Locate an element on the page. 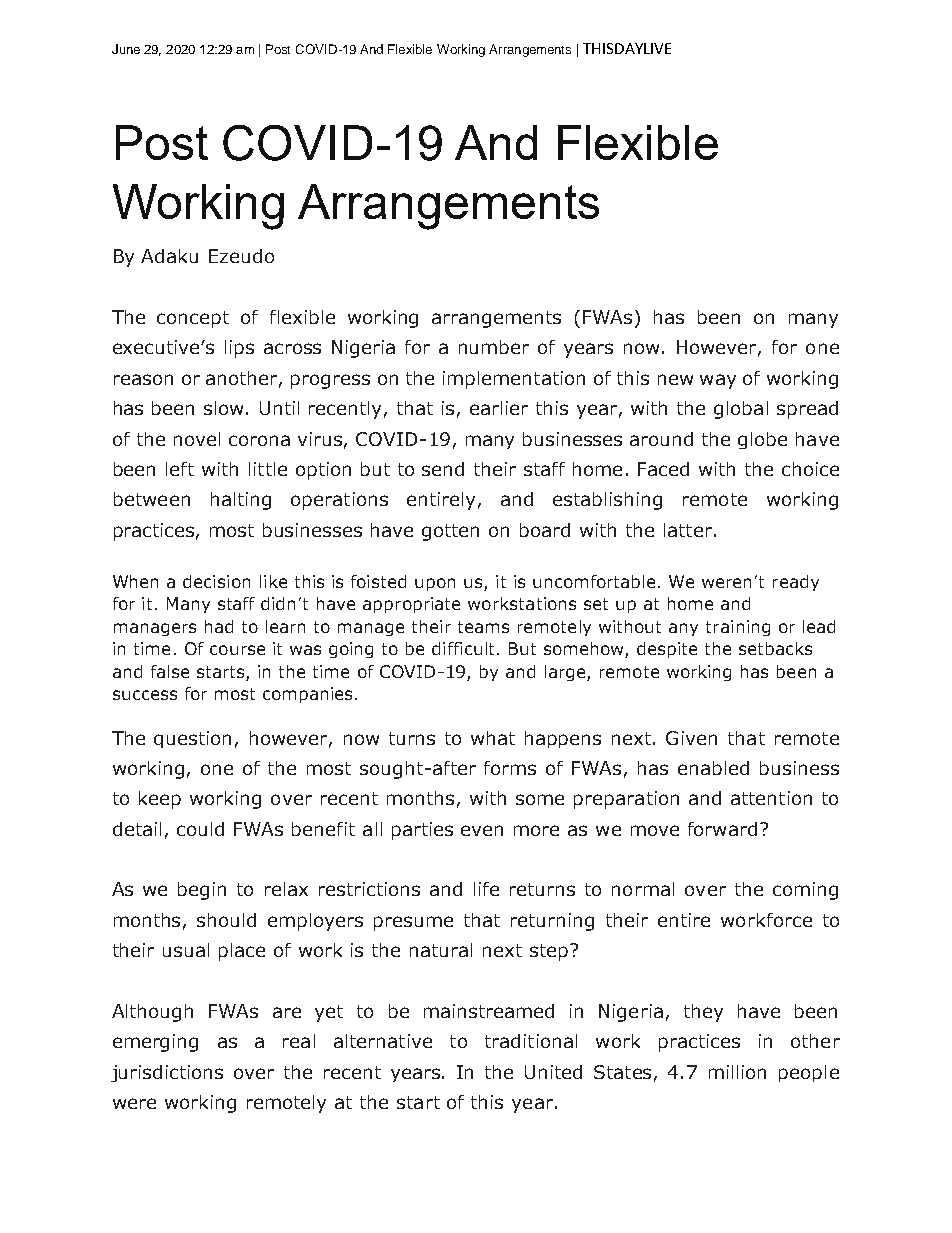 The width and height of the page is (952, 1233). decision is located at coordinates (216, 581).
